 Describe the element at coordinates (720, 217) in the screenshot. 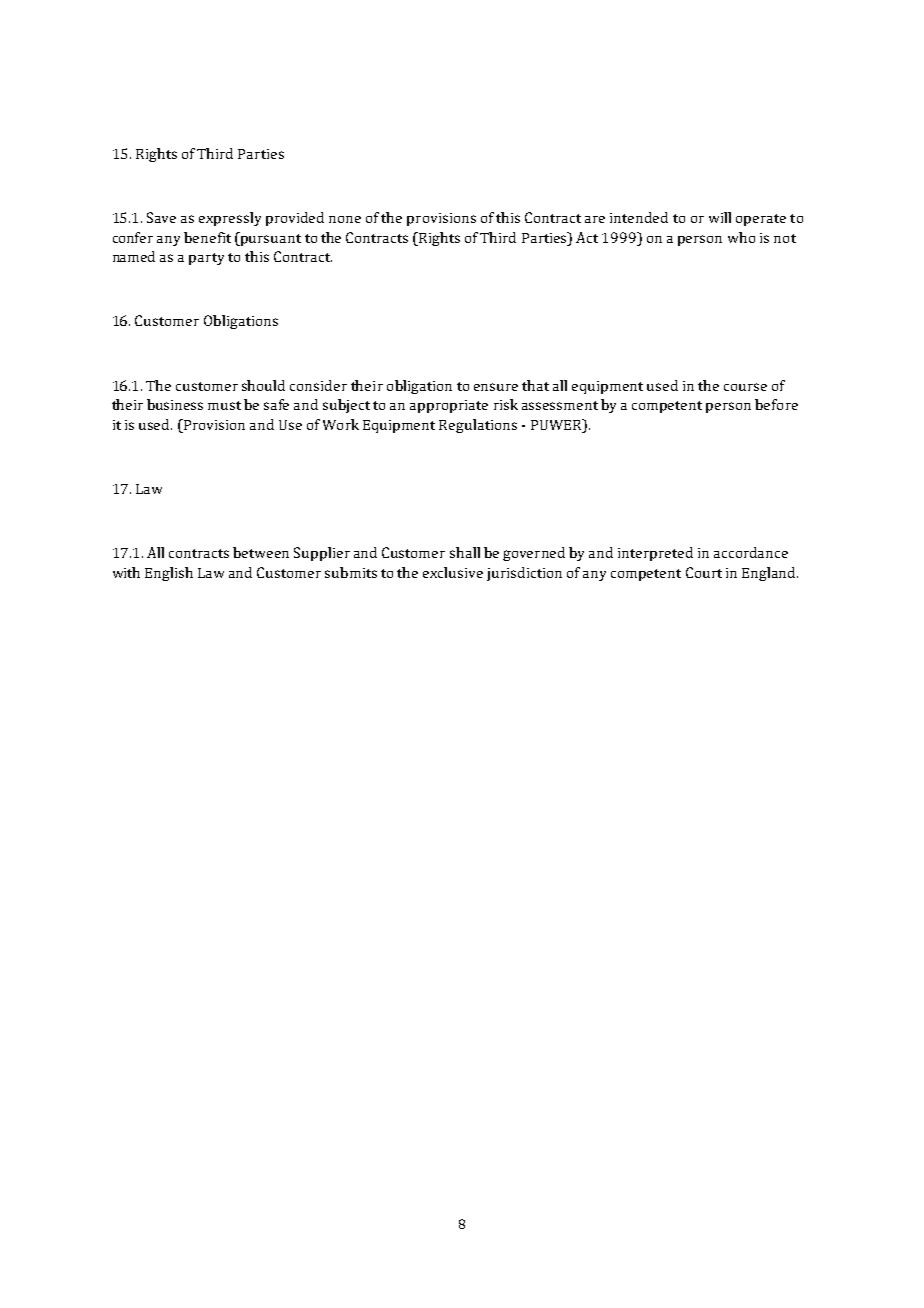

I see `will` at that location.
